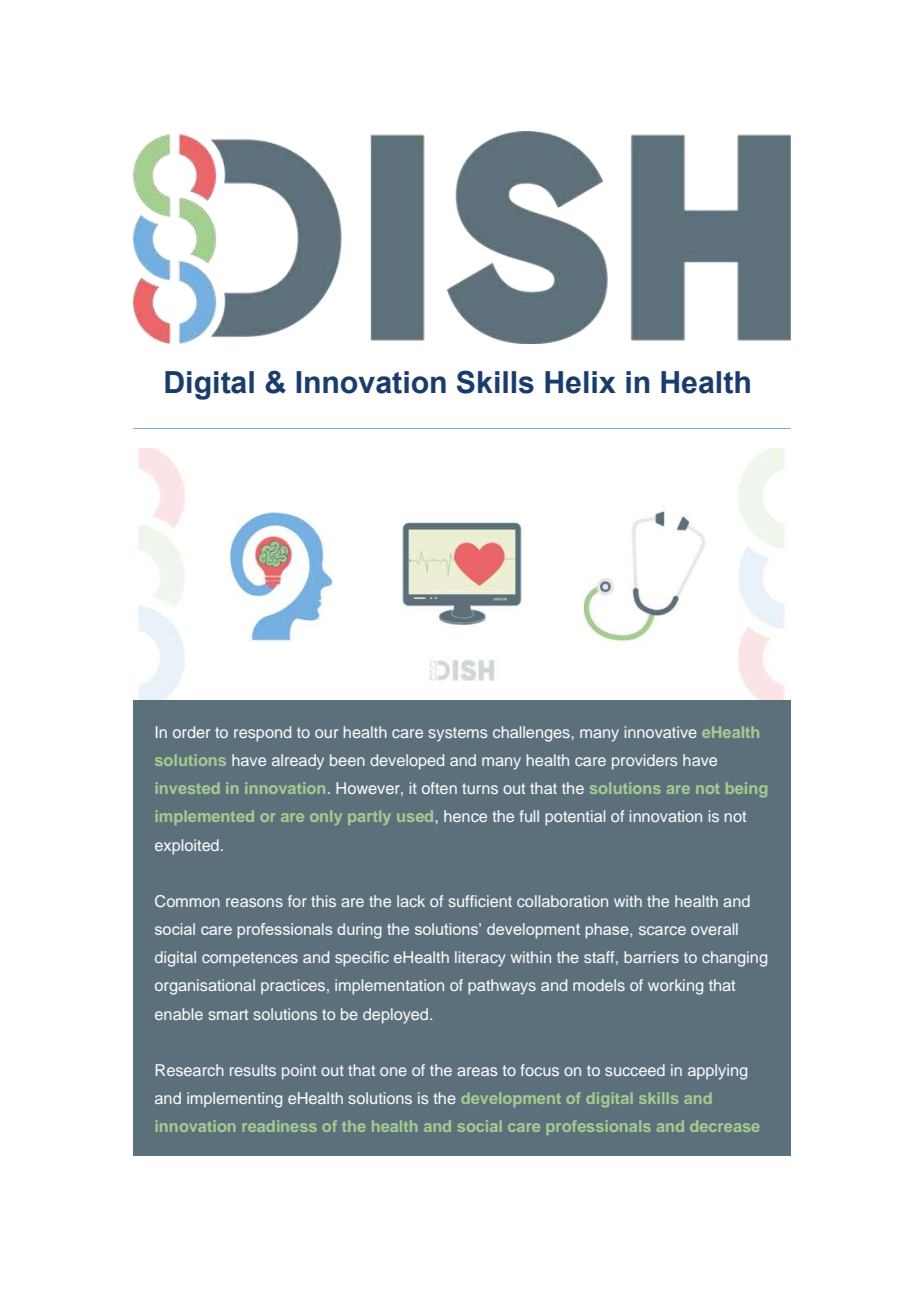  I want to click on hence, so click(465, 816).
